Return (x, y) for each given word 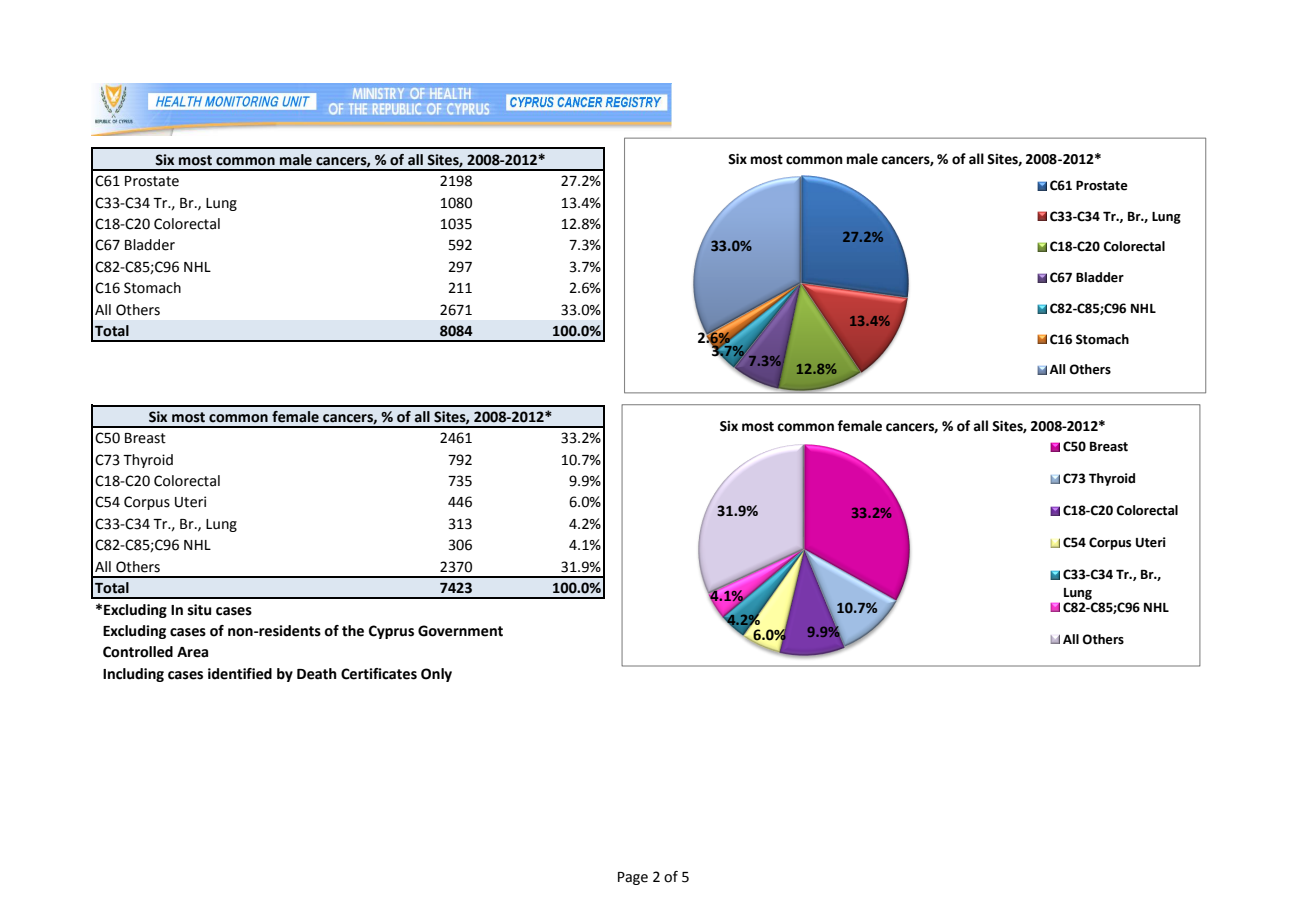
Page (633, 878)
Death (317, 674)
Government (460, 631)
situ (199, 610)
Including (133, 675)
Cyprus (391, 632)
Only (436, 675)
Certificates (379, 674)
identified (240, 674)
